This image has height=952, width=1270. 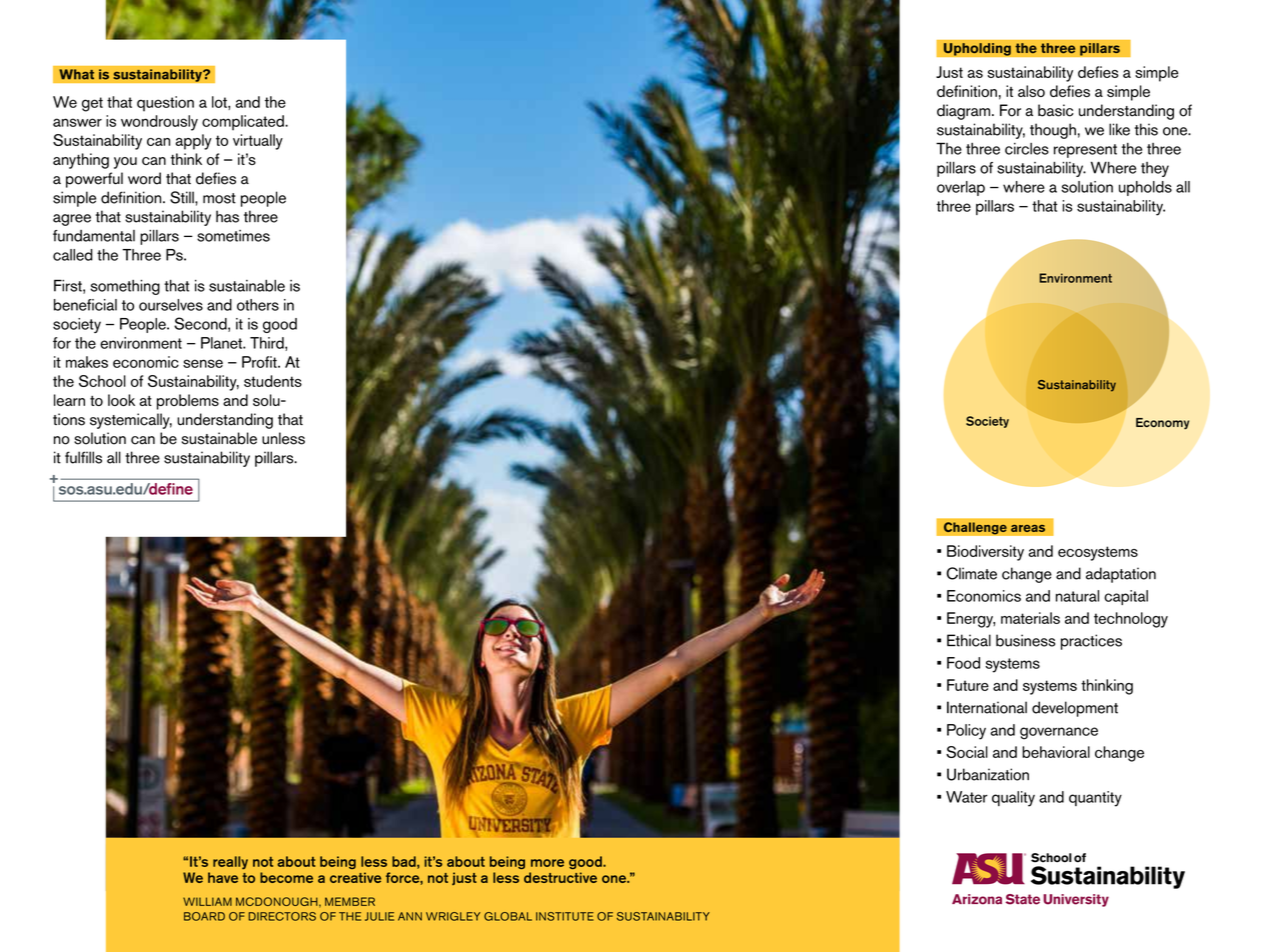 I want to click on diagram, so click(x=963, y=112).
